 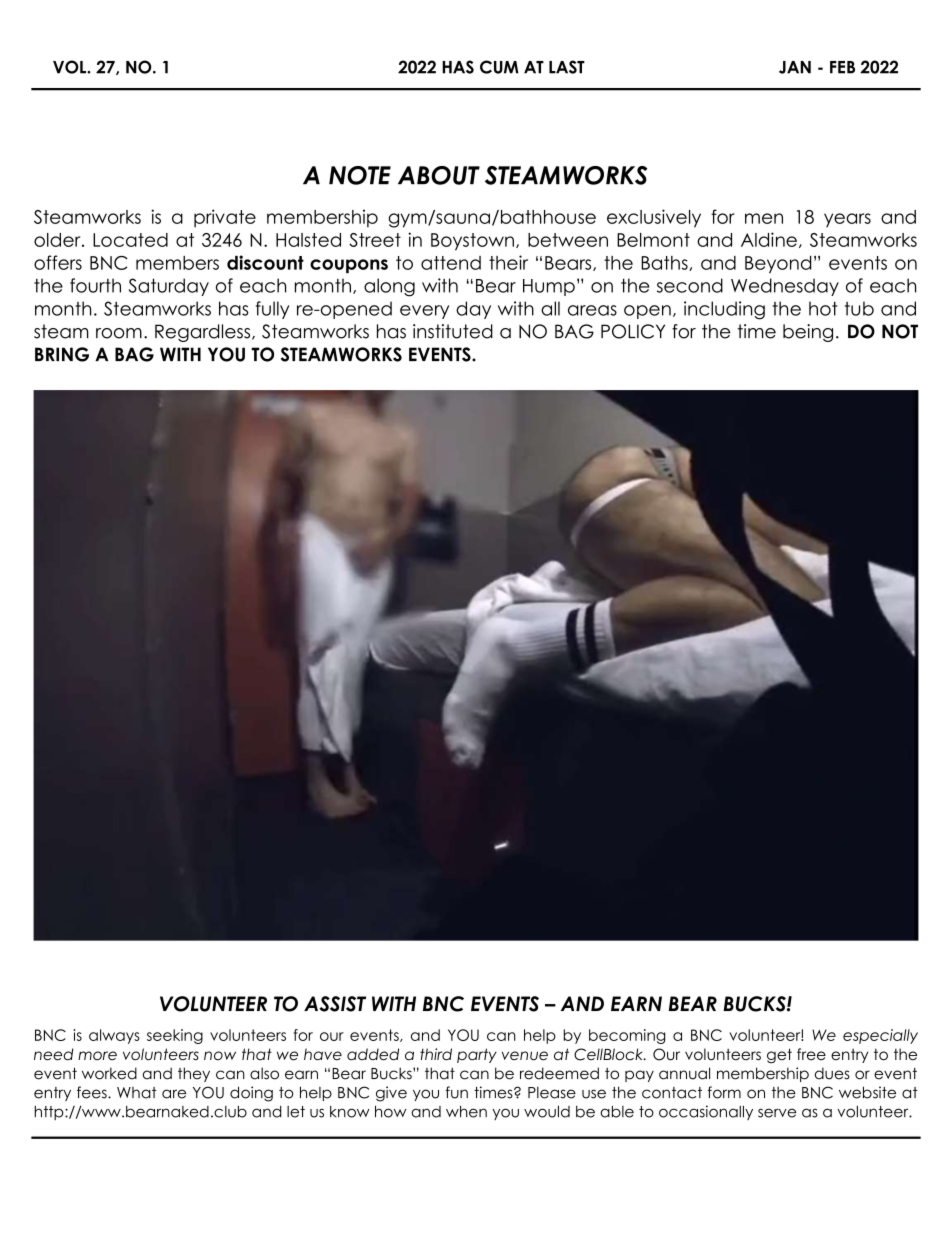 I want to click on instituted, so click(x=453, y=331).
